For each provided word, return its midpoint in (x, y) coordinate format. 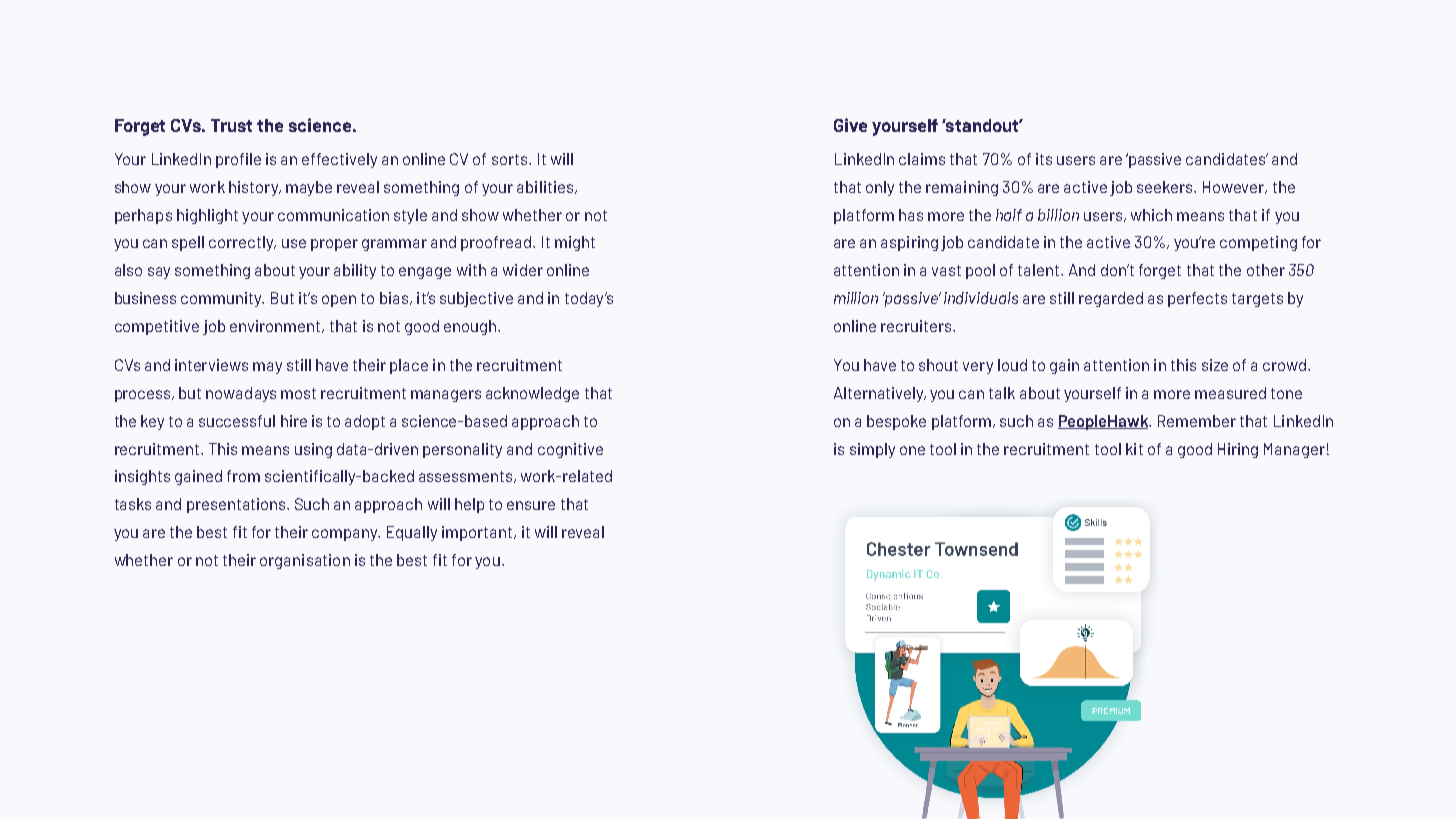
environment (275, 326)
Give (850, 125)
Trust (231, 125)
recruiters (917, 326)
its (1044, 159)
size (1215, 365)
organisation (305, 561)
